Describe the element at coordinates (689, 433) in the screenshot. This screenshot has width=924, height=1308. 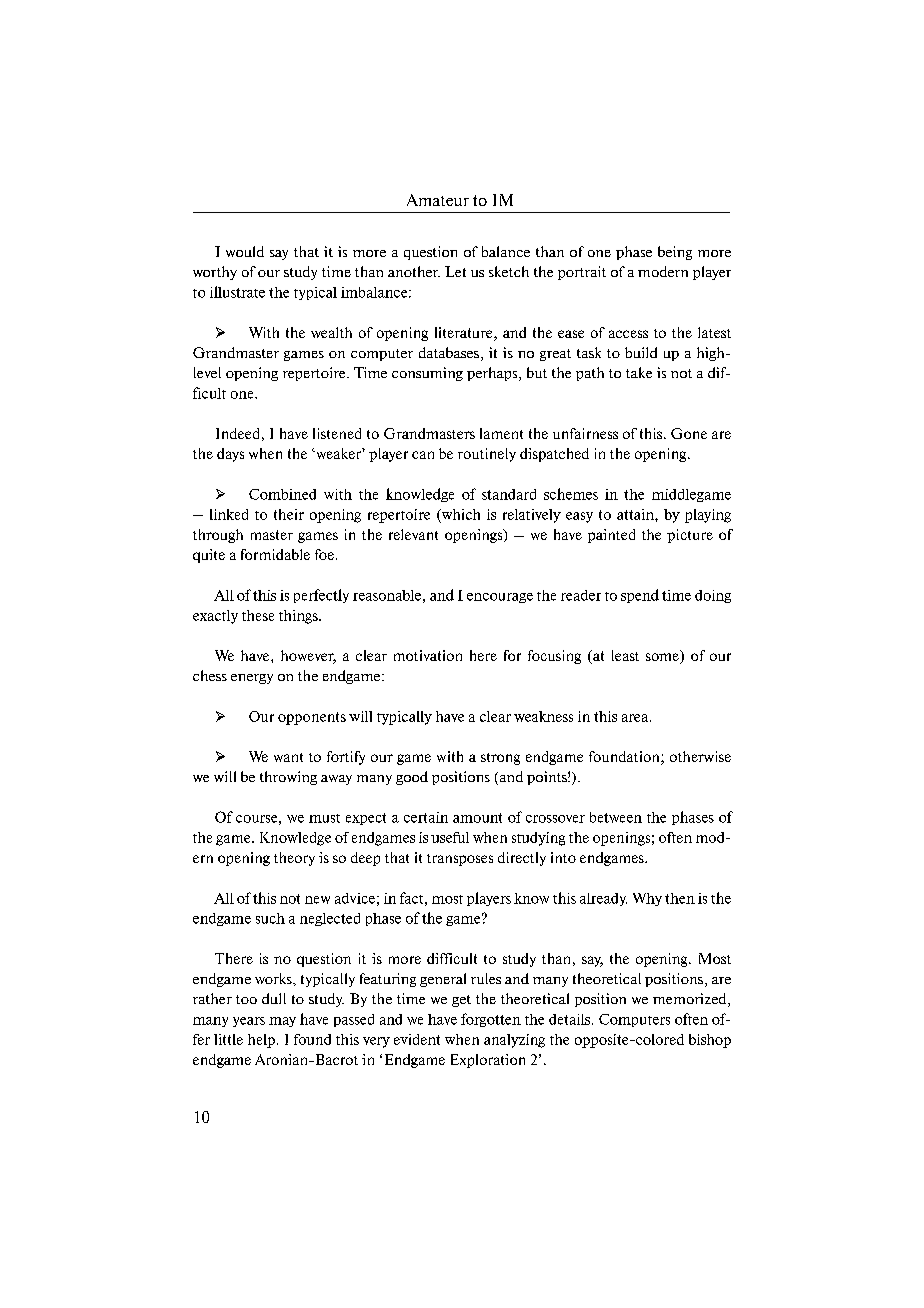
I see `Gone` at that location.
